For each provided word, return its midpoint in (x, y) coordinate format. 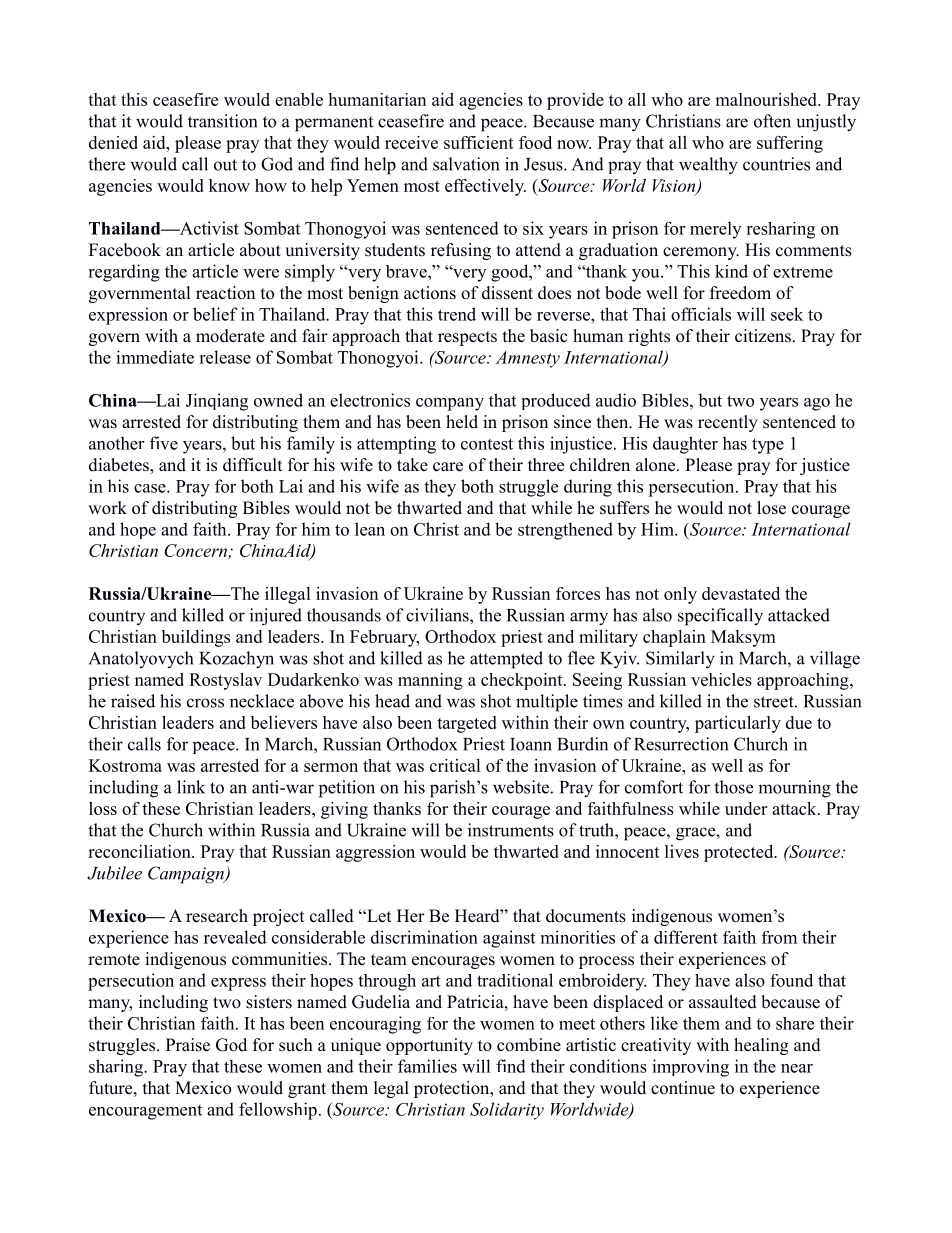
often (772, 121)
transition (222, 121)
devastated (741, 593)
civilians (438, 615)
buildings (196, 638)
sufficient (479, 142)
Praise (188, 1045)
